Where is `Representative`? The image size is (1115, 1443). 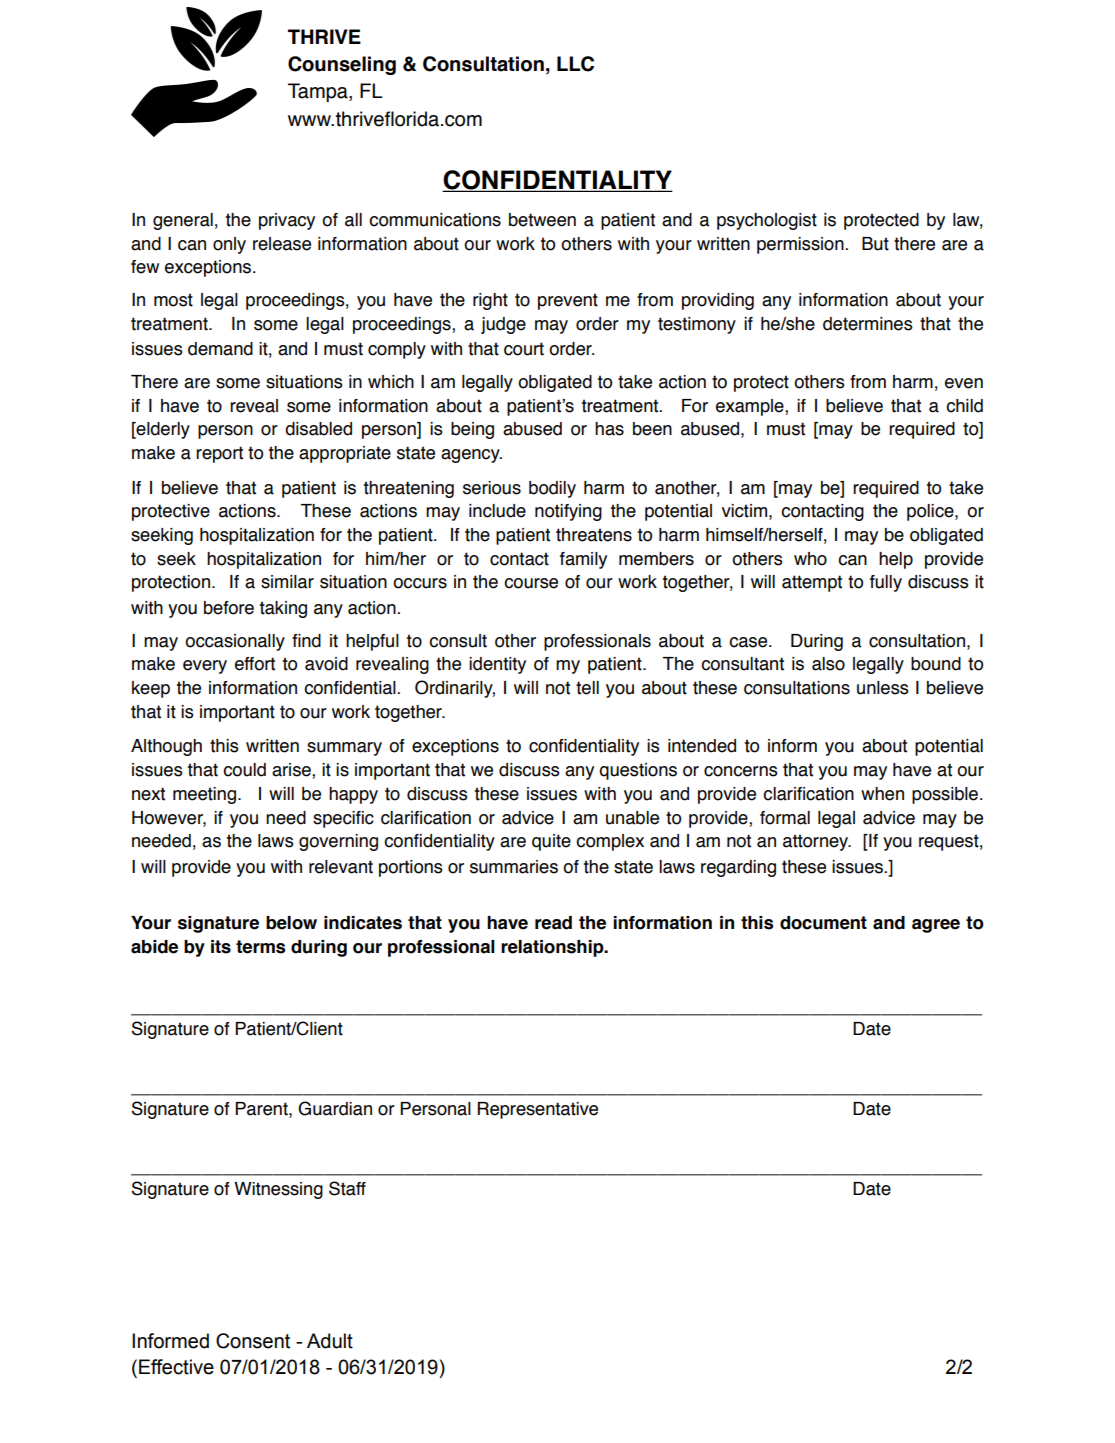 Representative is located at coordinates (538, 1110).
